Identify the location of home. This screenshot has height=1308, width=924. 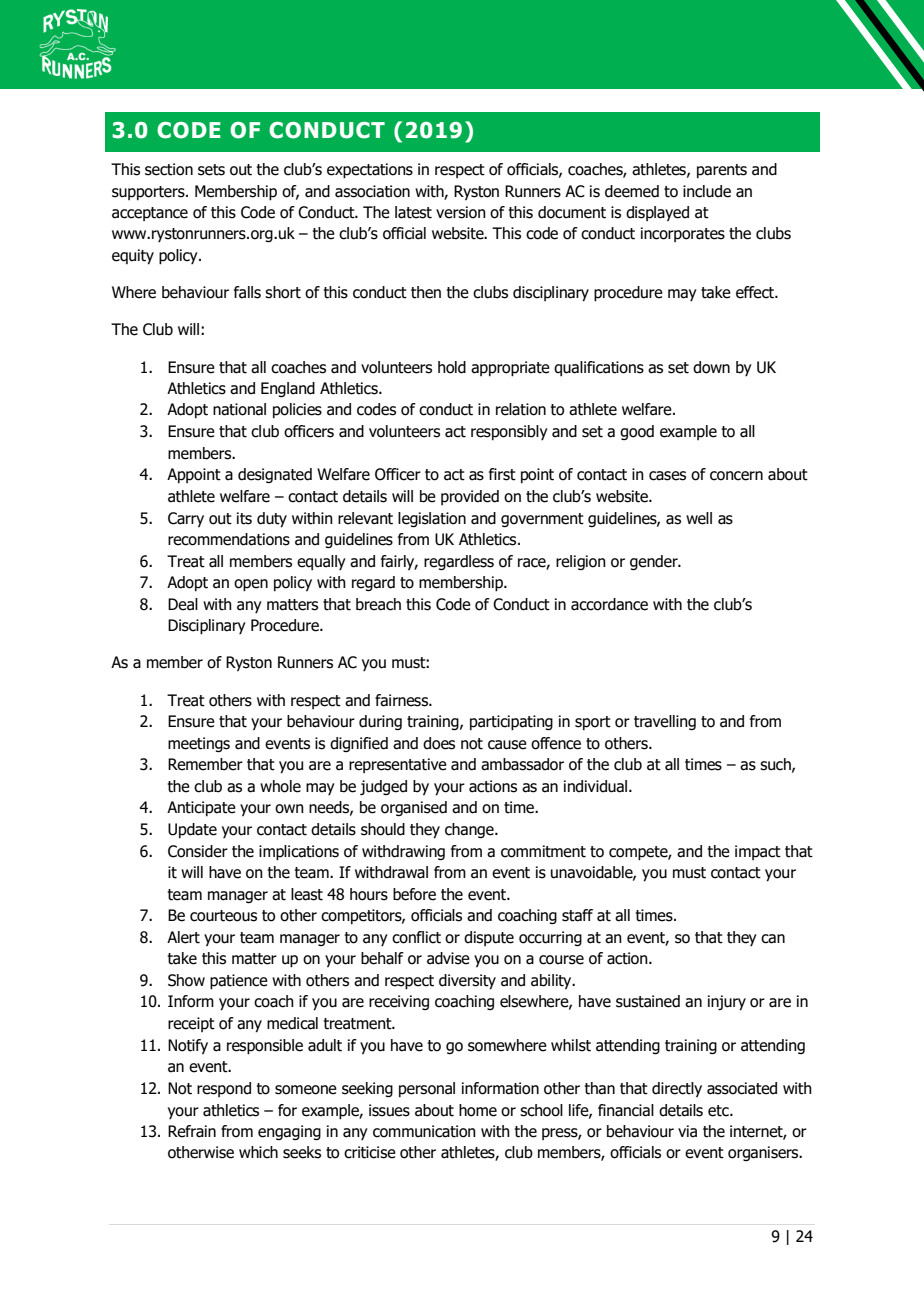
(478, 1110).
